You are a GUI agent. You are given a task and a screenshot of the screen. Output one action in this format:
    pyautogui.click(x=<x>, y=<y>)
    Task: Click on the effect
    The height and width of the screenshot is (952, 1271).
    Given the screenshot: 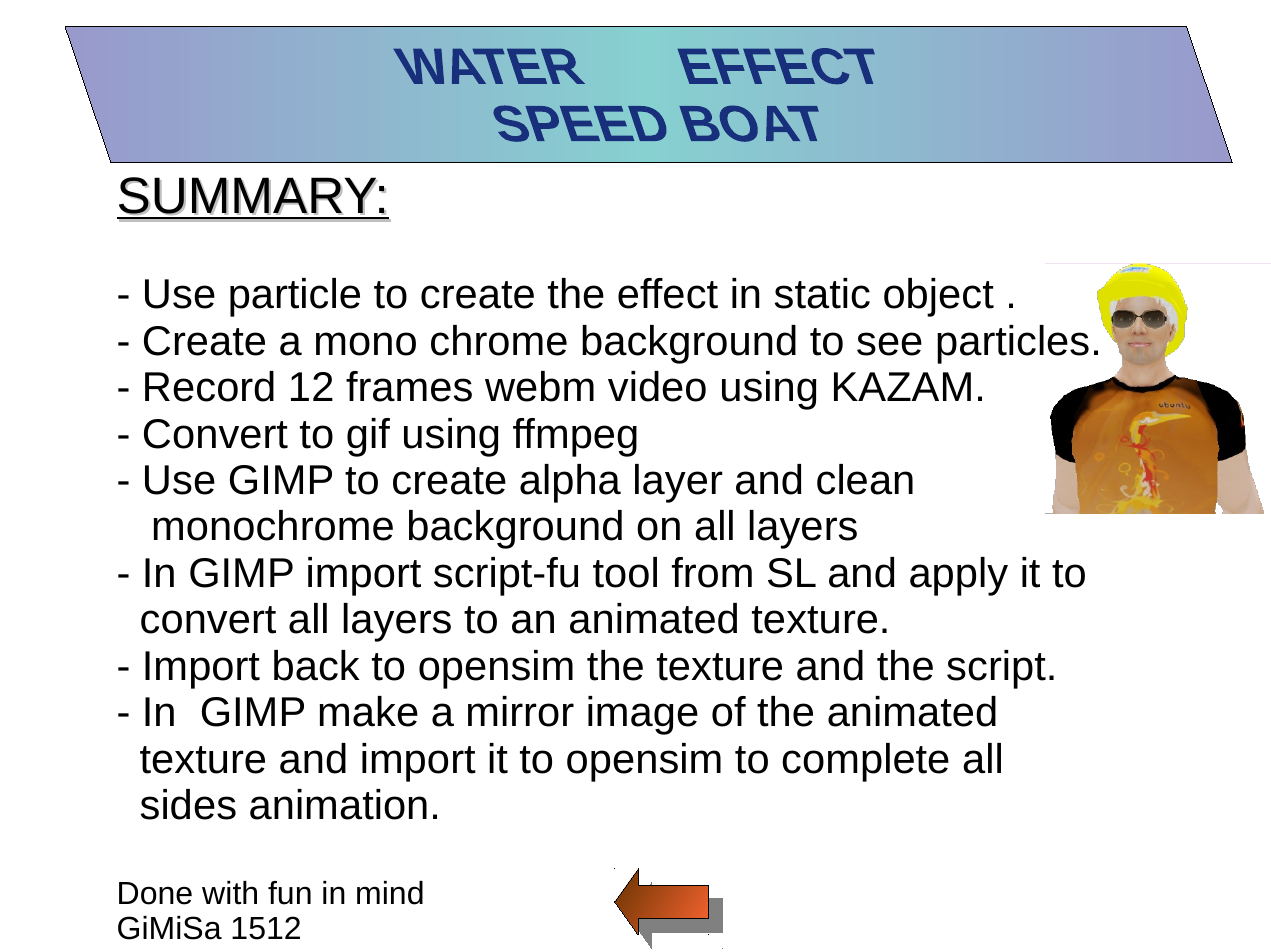 What is the action you would take?
    pyautogui.click(x=668, y=293)
